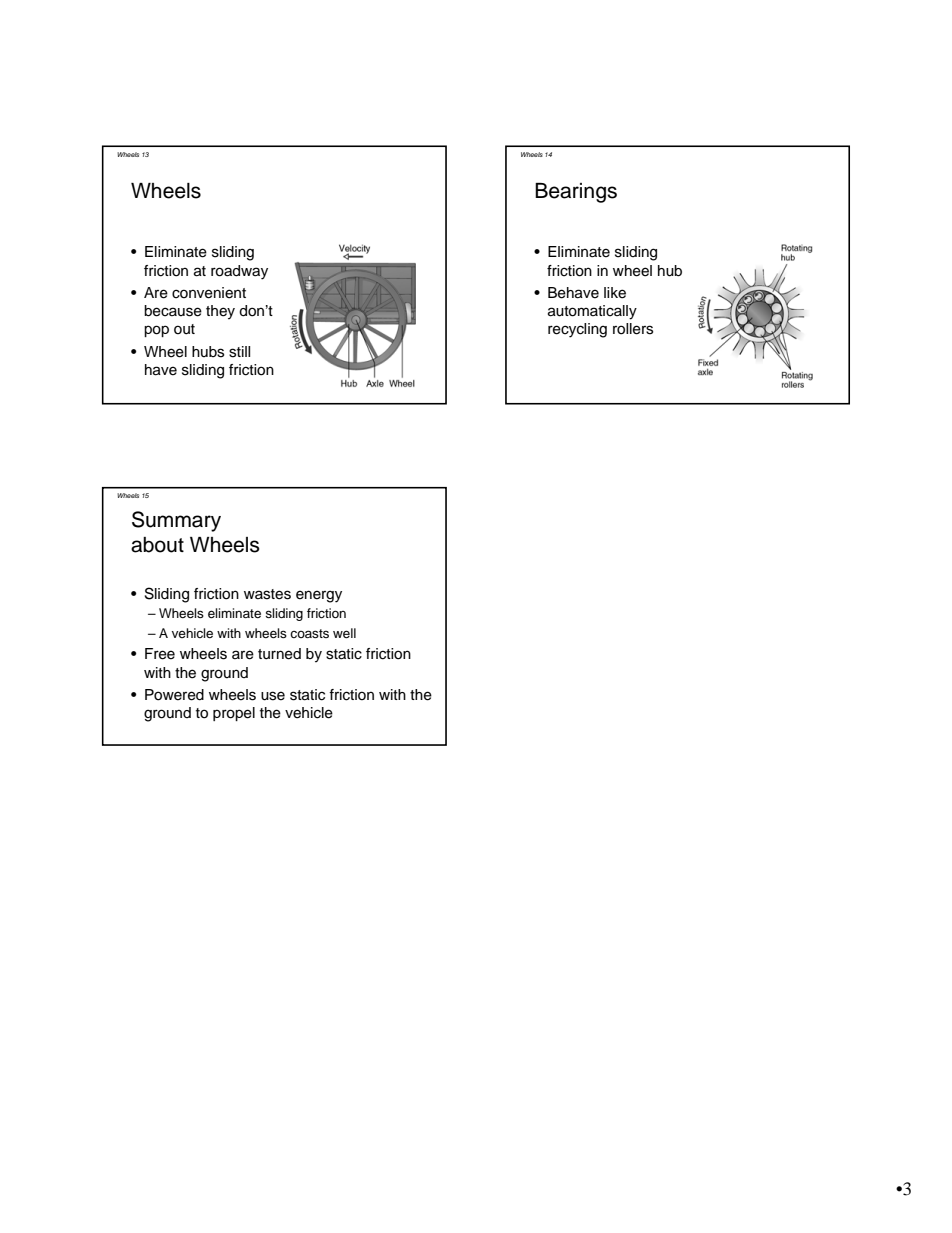 This page has width=952, height=1233. Describe the element at coordinates (234, 714) in the page. I see `propel` at that location.
